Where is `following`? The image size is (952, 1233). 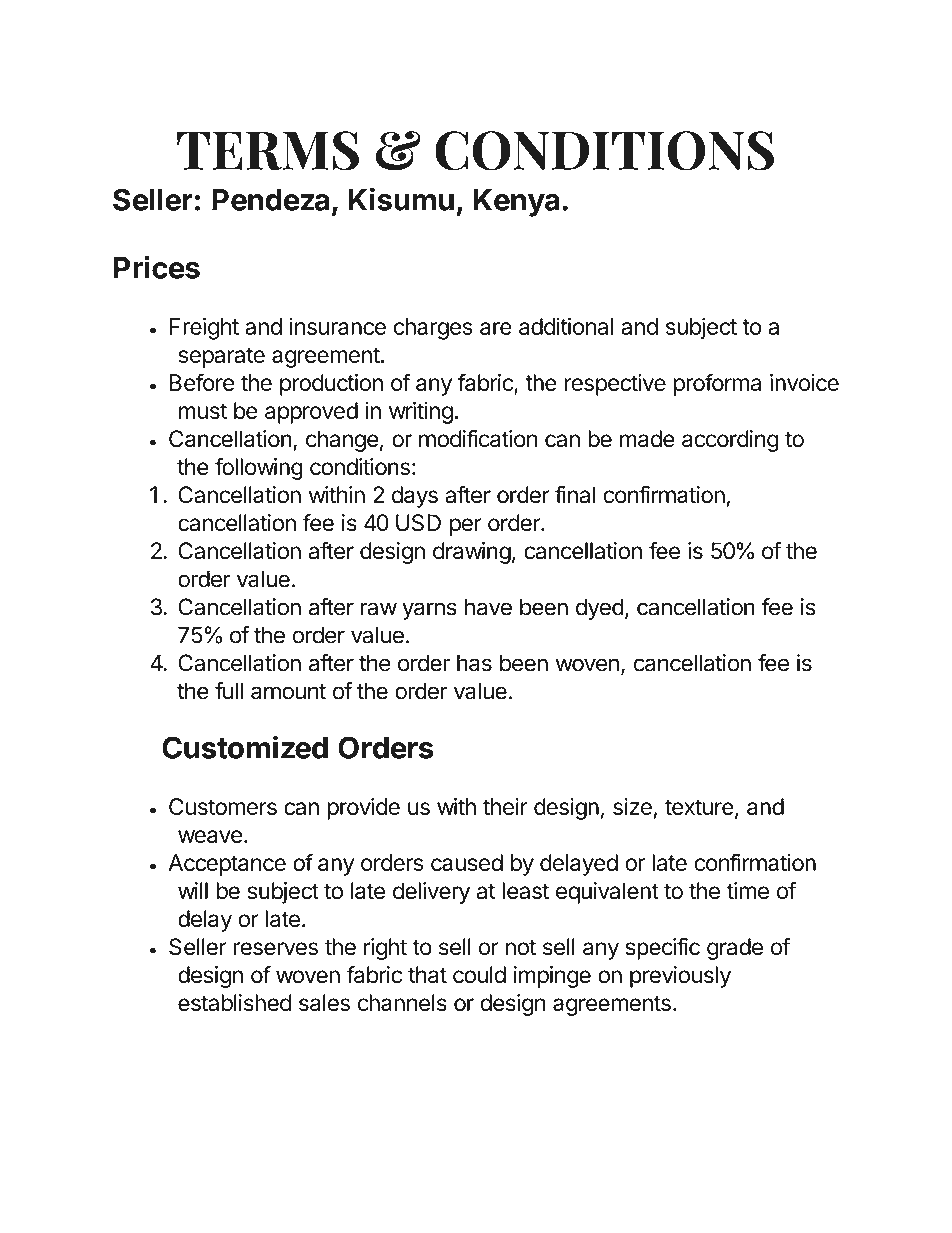
following is located at coordinates (259, 468).
